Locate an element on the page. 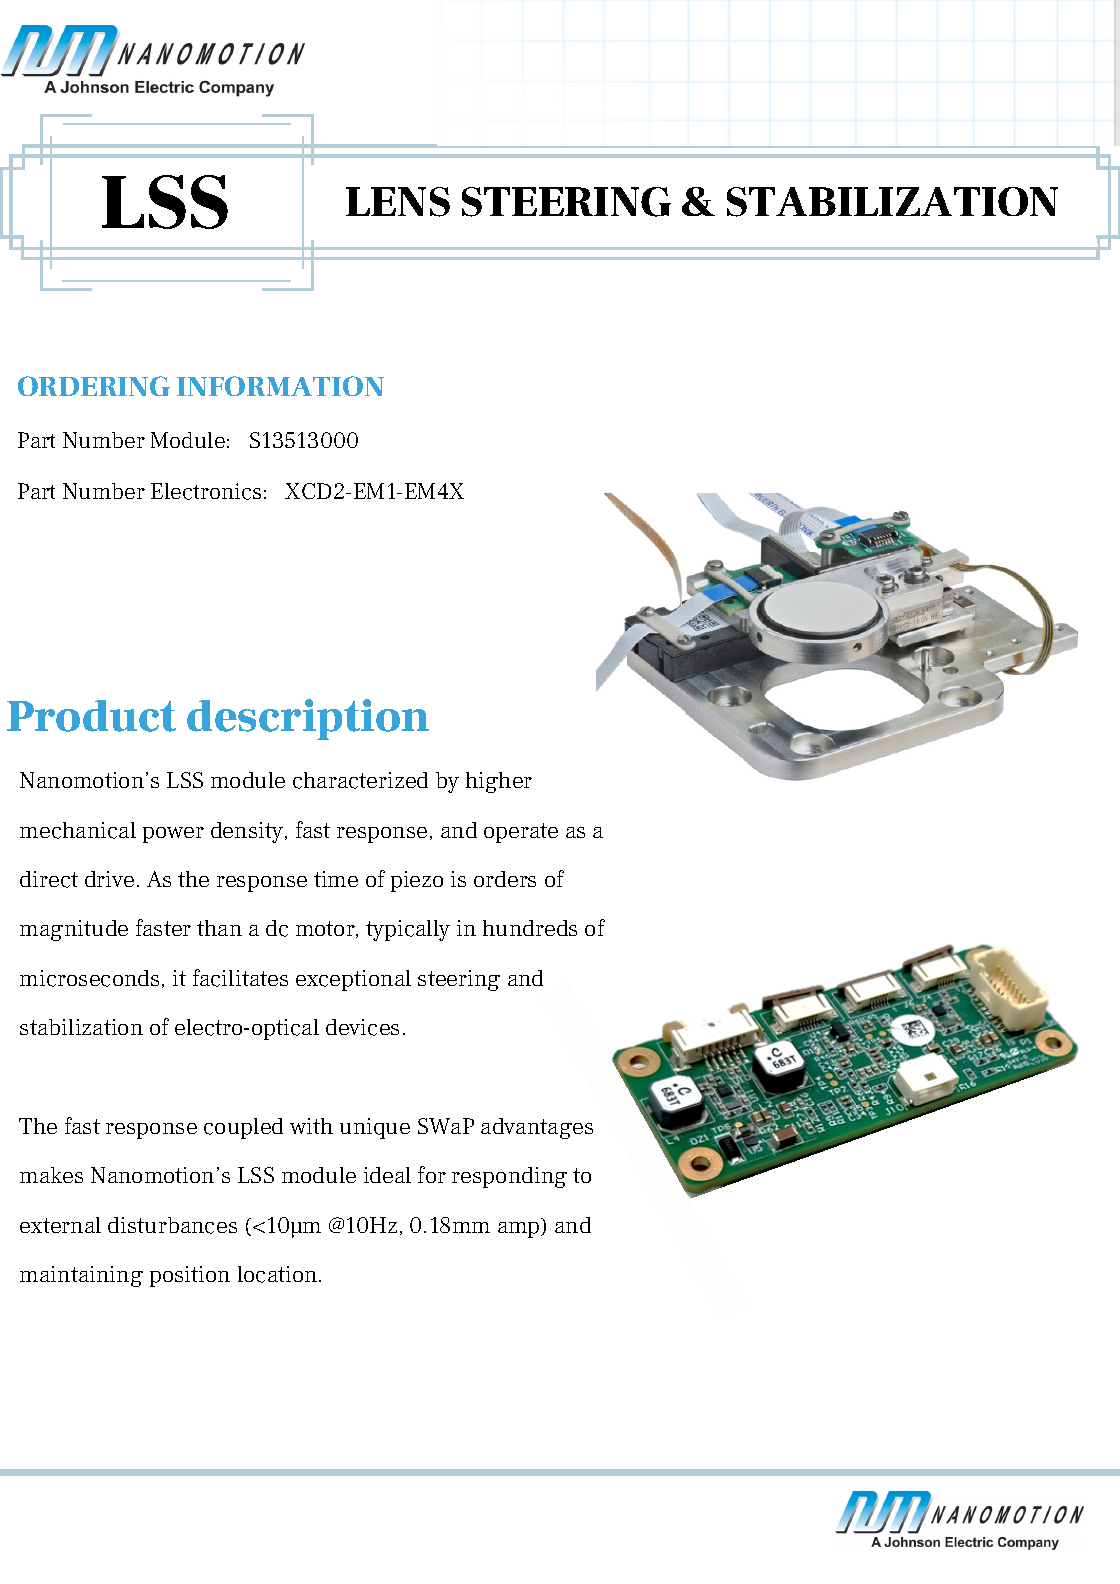  location is located at coordinates (279, 1274).
